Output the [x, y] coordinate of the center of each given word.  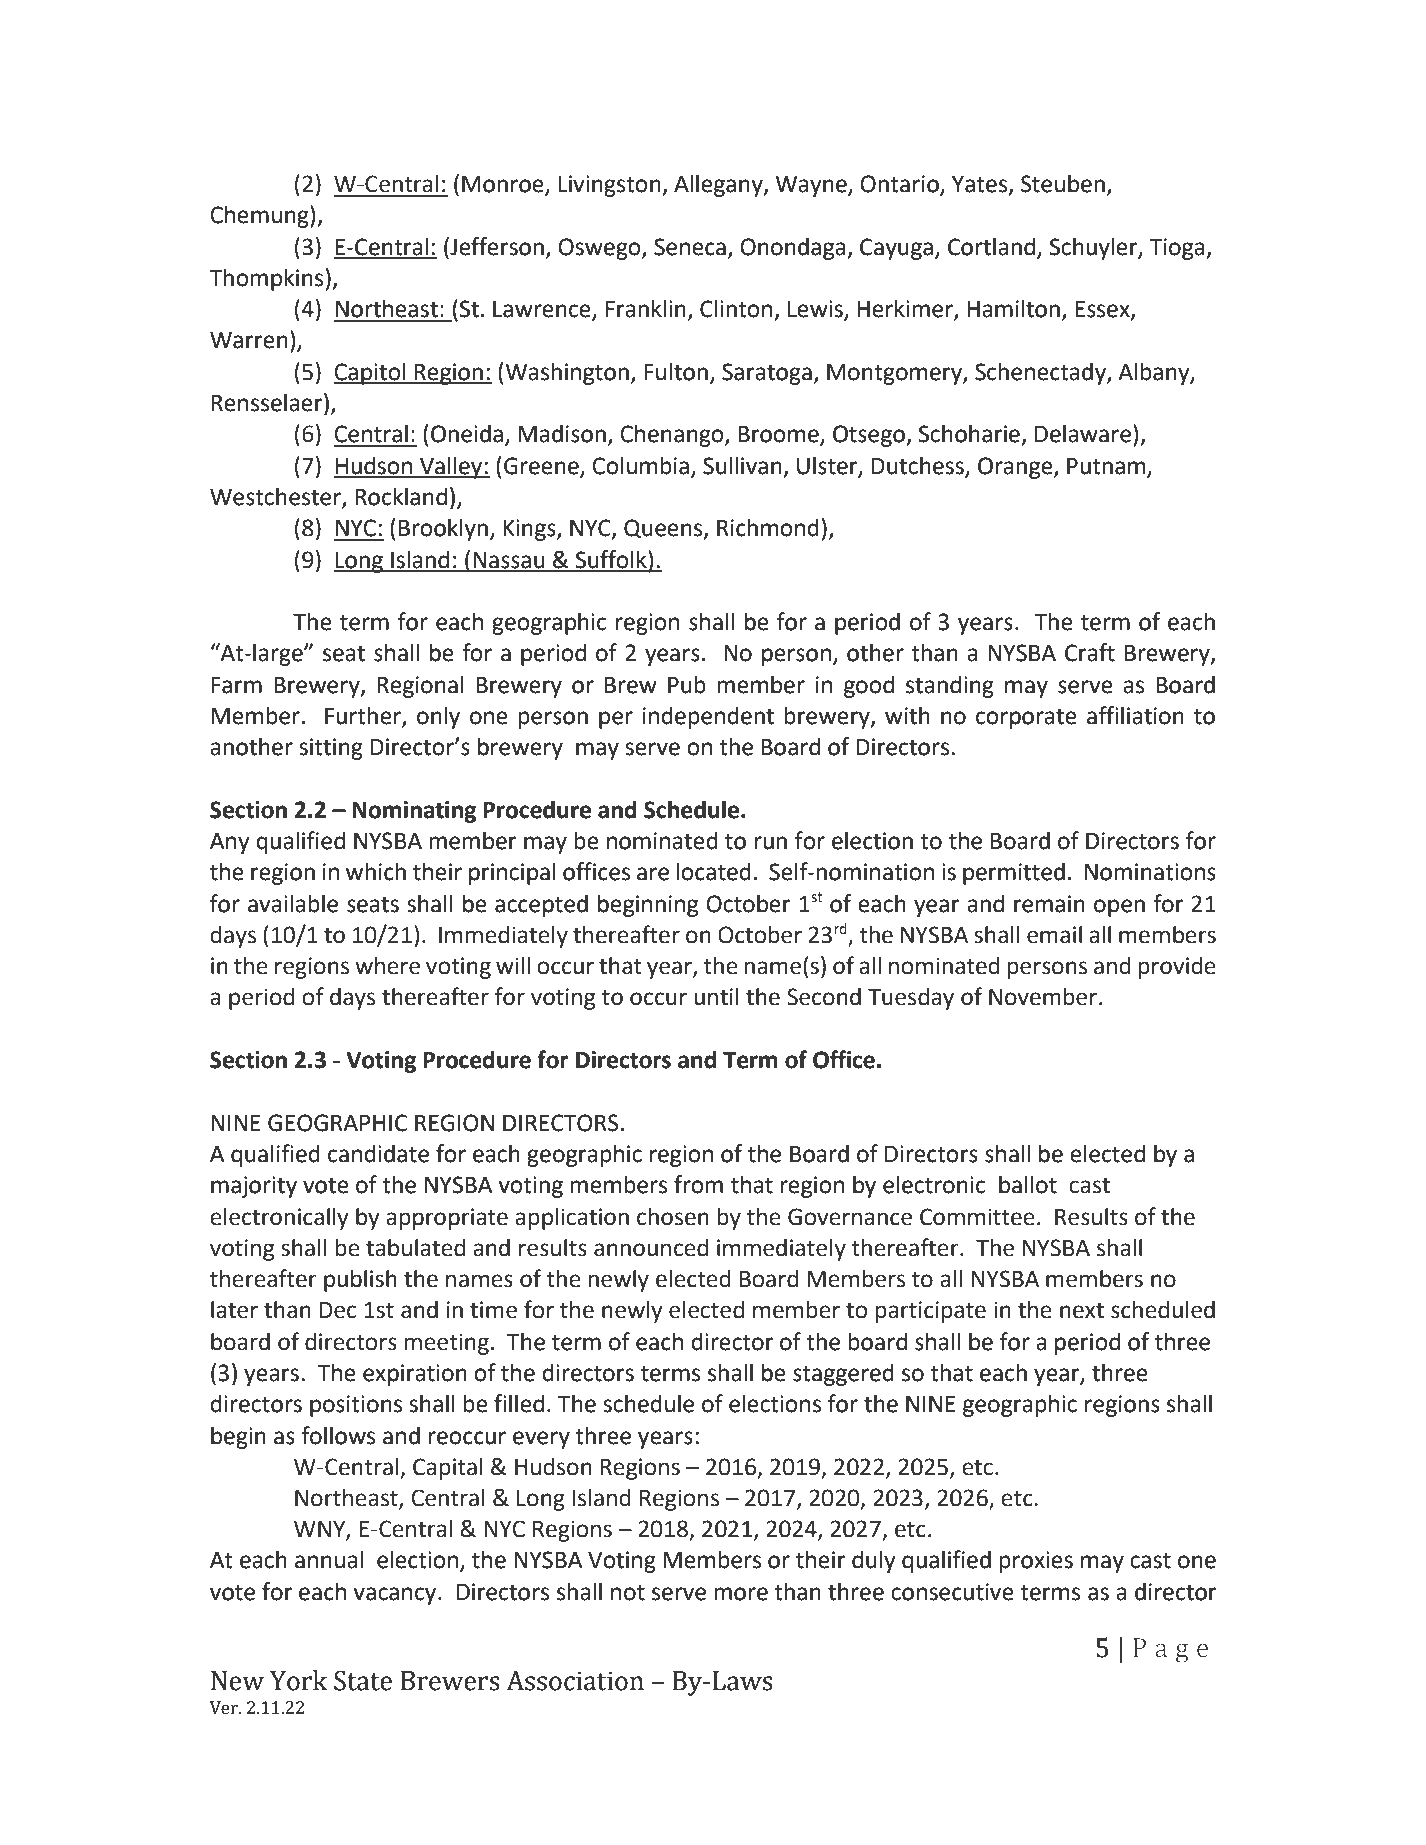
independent [708, 717]
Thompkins [266, 279]
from [698, 1184]
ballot [1028, 1184]
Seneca [690, 247]
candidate [378, 1153]
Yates [981, 185]
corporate [1026, 718]
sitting [331, 749]
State [363, 1680]
